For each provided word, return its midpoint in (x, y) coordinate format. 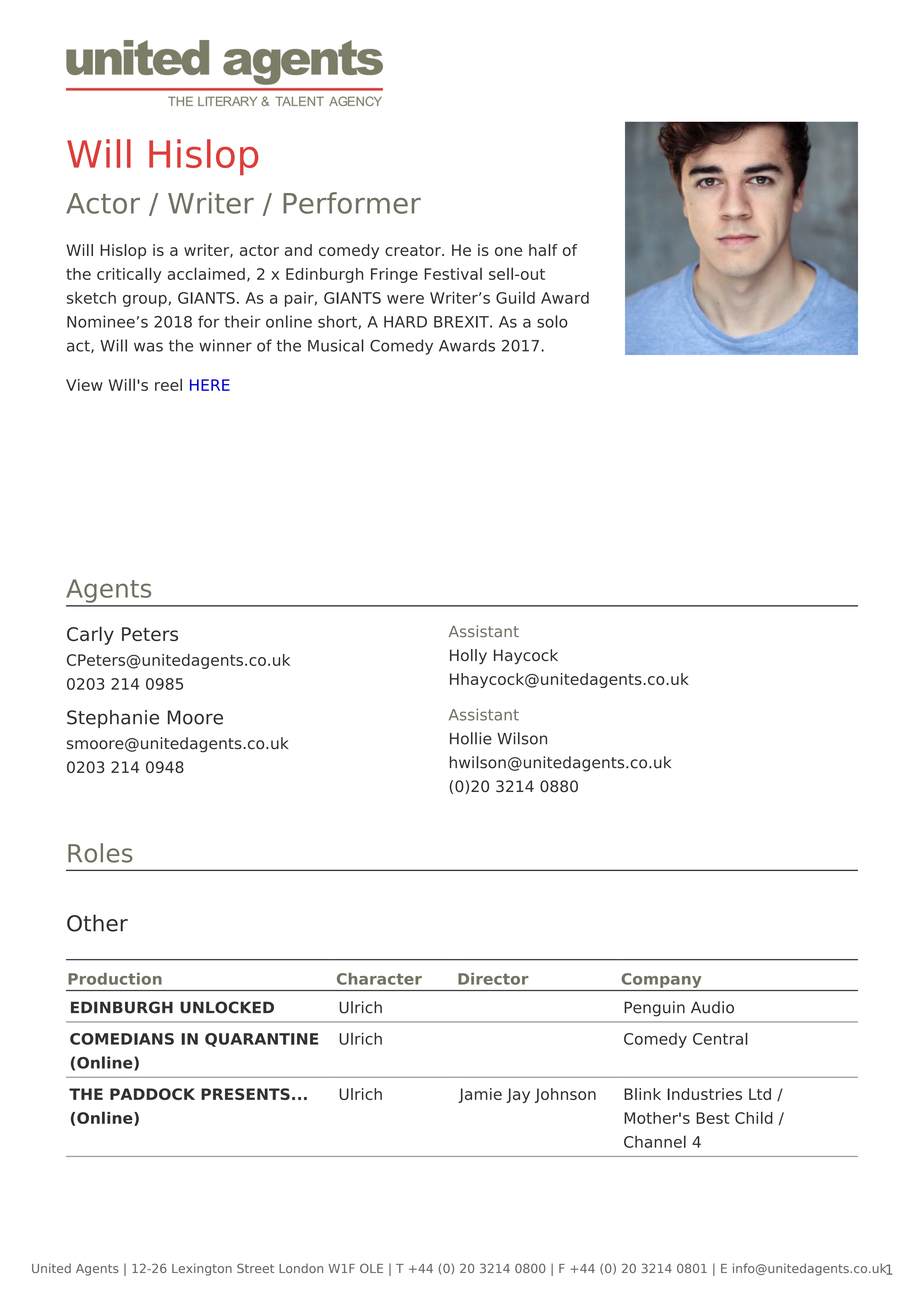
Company (661, 980)
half (543, 250)
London (301, 1268)
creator (414, 250)
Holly (468, 657)
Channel (655, 1141)
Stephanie (113, 719)
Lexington (202, 1269)
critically (129, 275)
